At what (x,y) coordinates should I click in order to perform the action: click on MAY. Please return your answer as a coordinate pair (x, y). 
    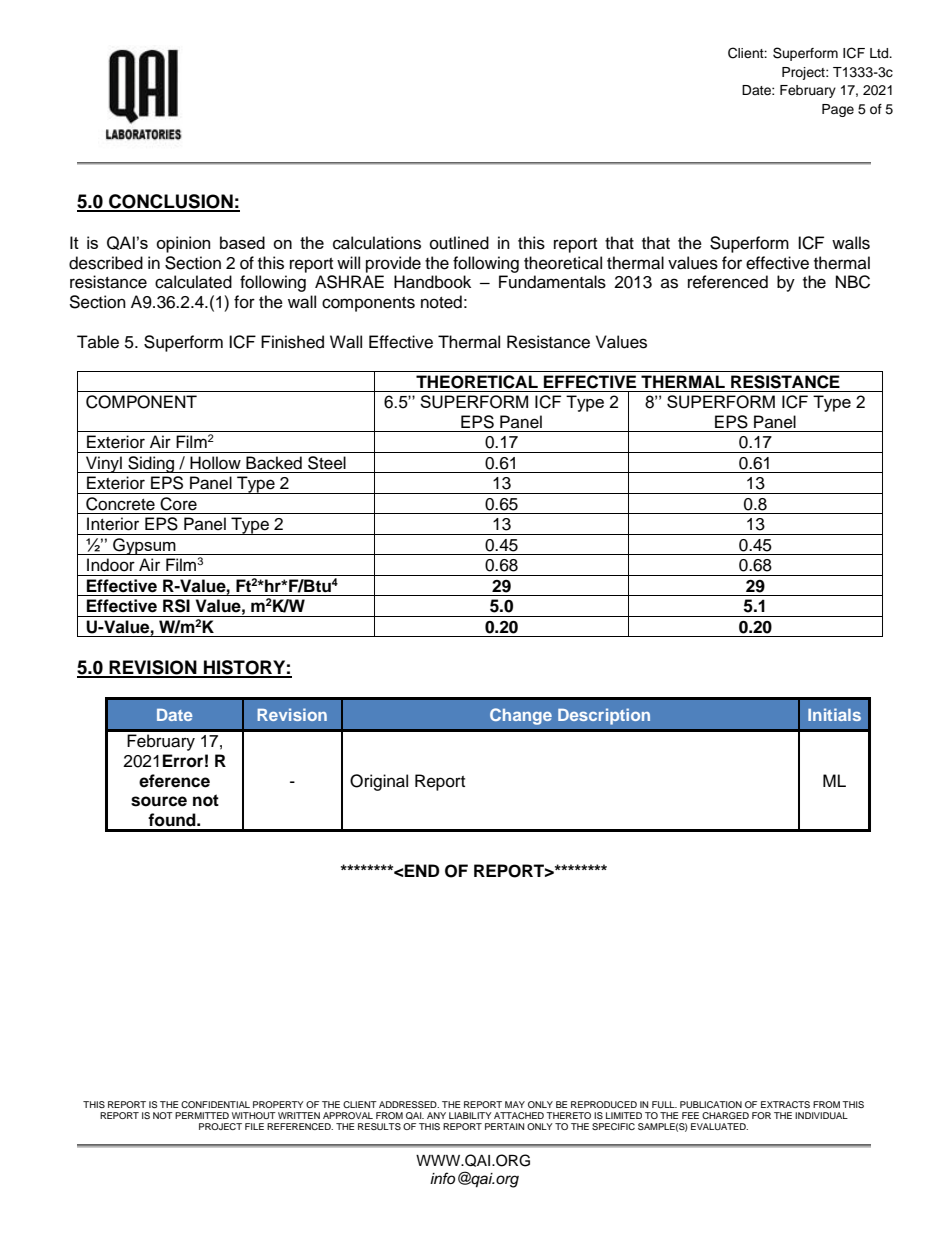
    Looking at the image, I should click on (515, 1104).
